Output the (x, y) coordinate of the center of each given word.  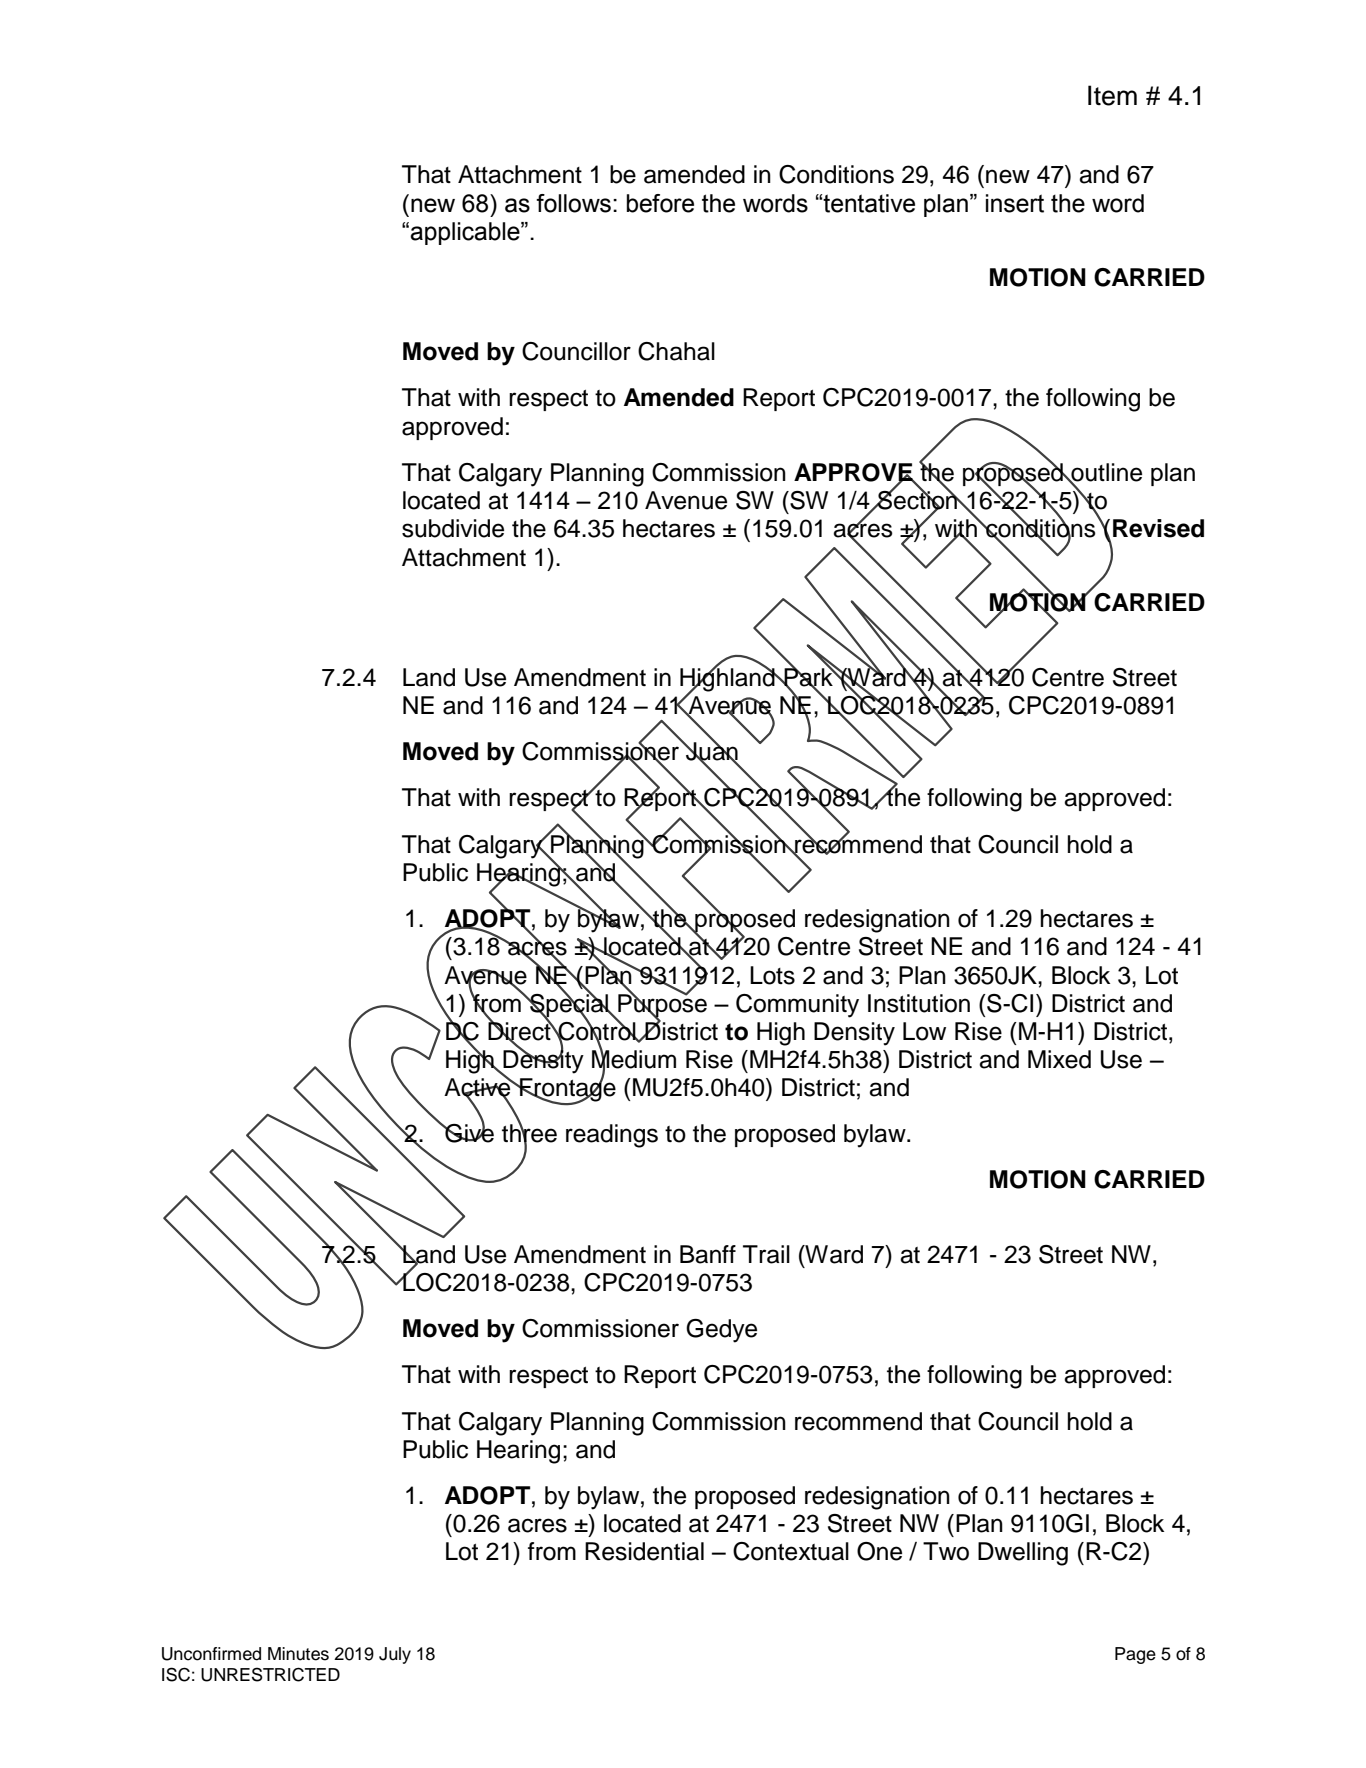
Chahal (676, 351)
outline (1105, 473)
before (660, 203)
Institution (919, 1003)
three (529, 1133)
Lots (772, 975)
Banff (708, 1254)
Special (569, 1005)
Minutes (298, 1654)
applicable (466, 233)
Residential (644, 1551)
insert (1015, 203)
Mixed (1059, 1059)
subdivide (453, 528)
